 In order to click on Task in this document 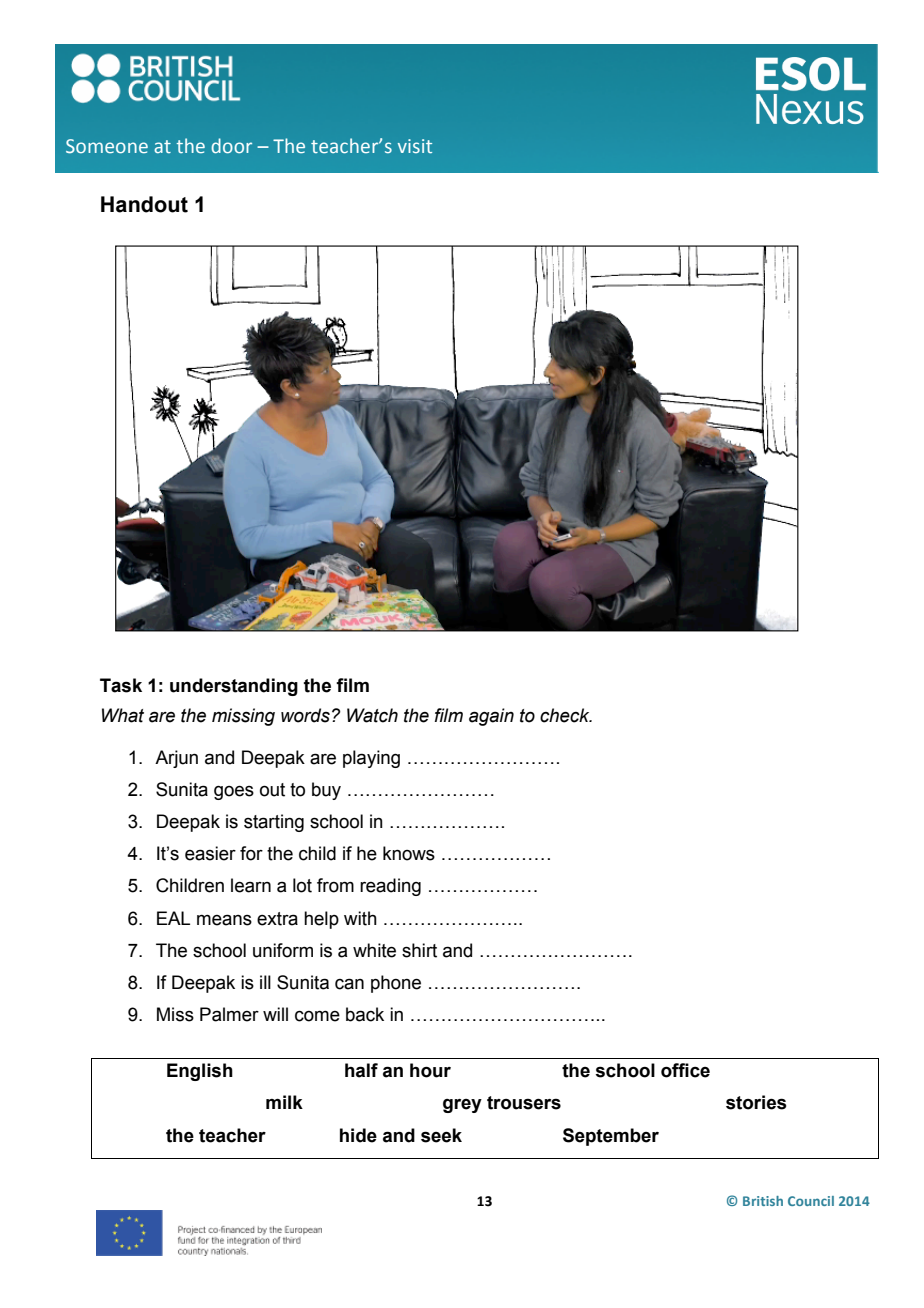, I will do `click(121, 685)`.
